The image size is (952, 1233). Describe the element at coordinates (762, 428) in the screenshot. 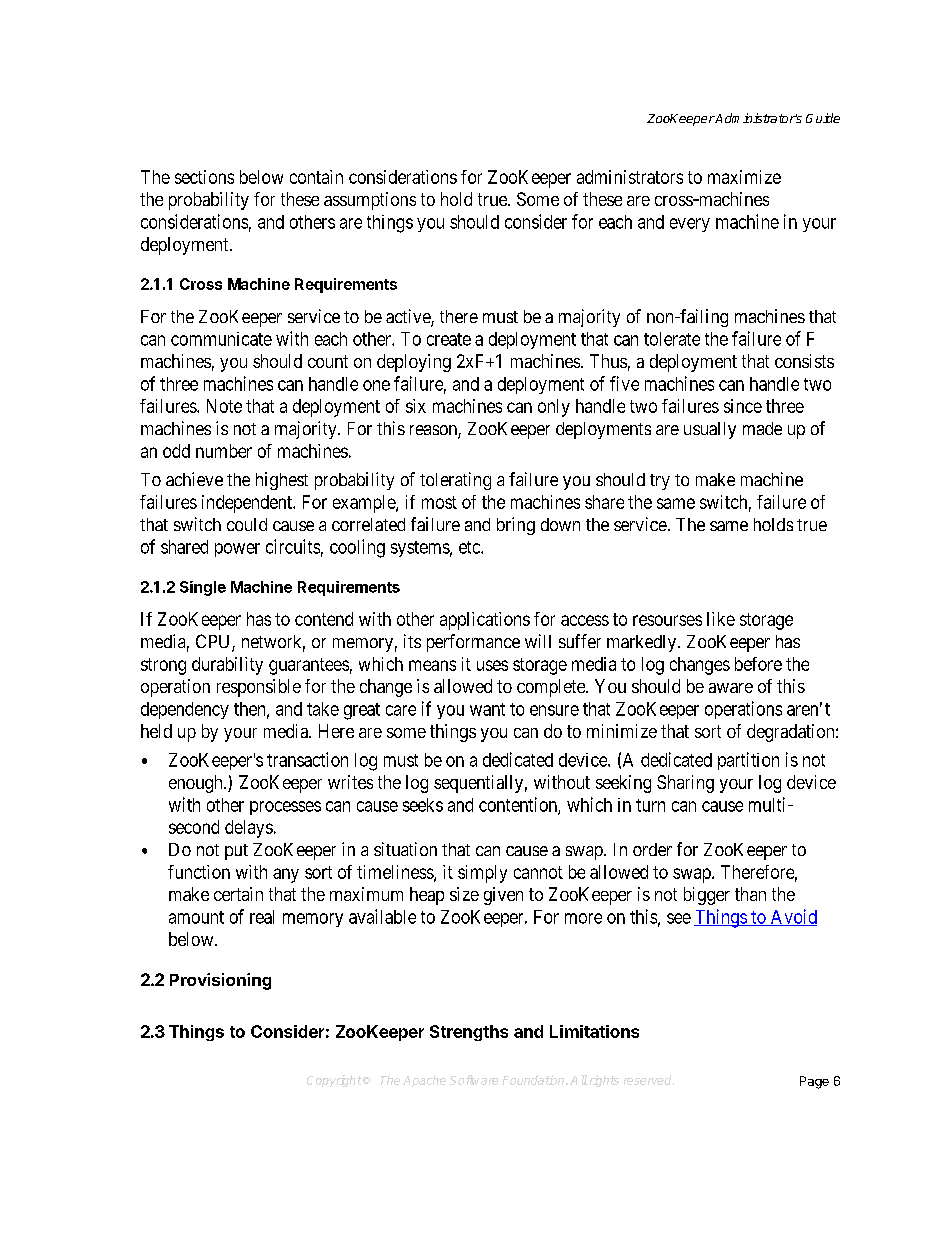

I see `made` at that location.
